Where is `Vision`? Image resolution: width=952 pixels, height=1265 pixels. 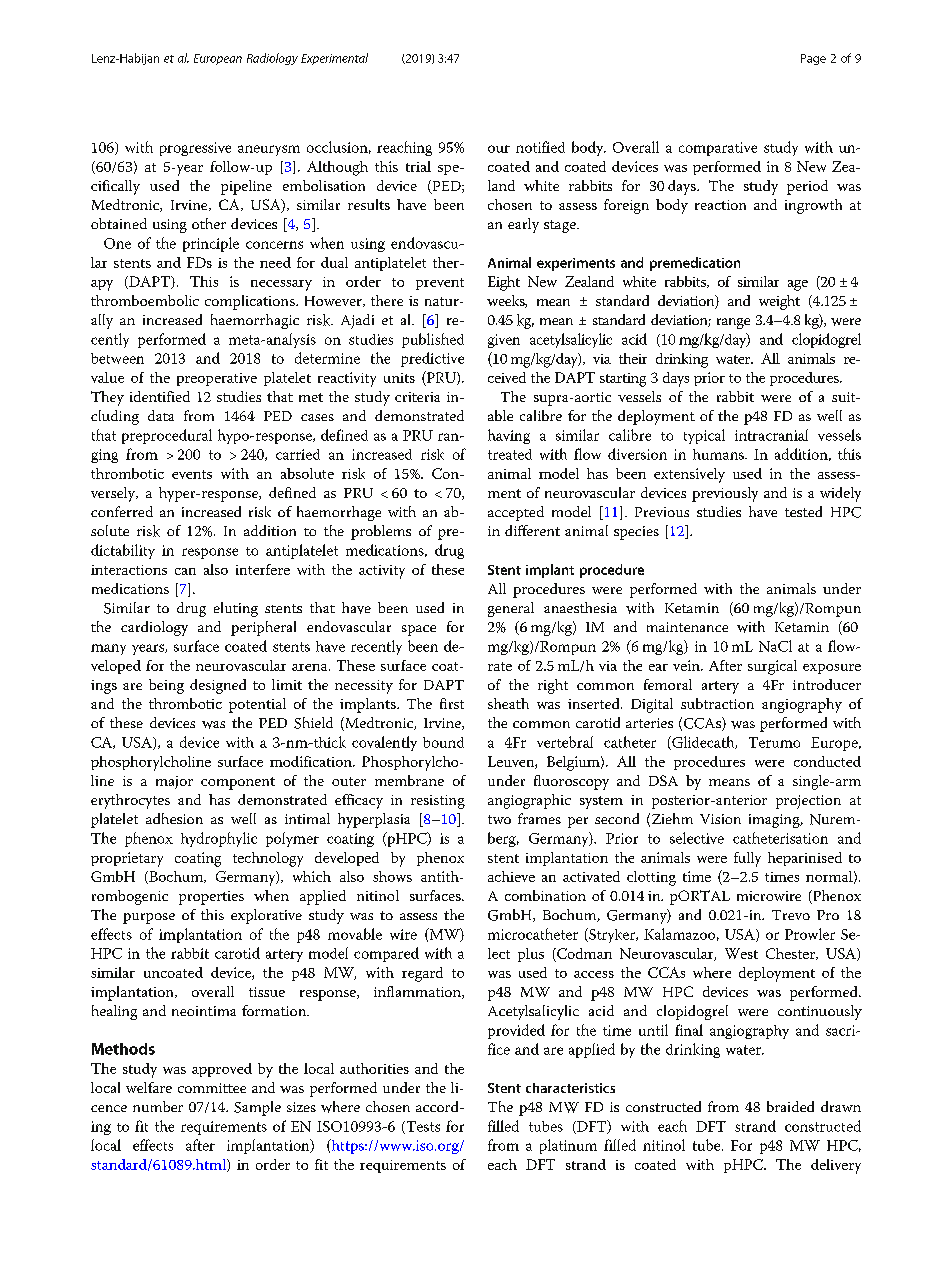 Vision is located at coordinates (720, 819).
